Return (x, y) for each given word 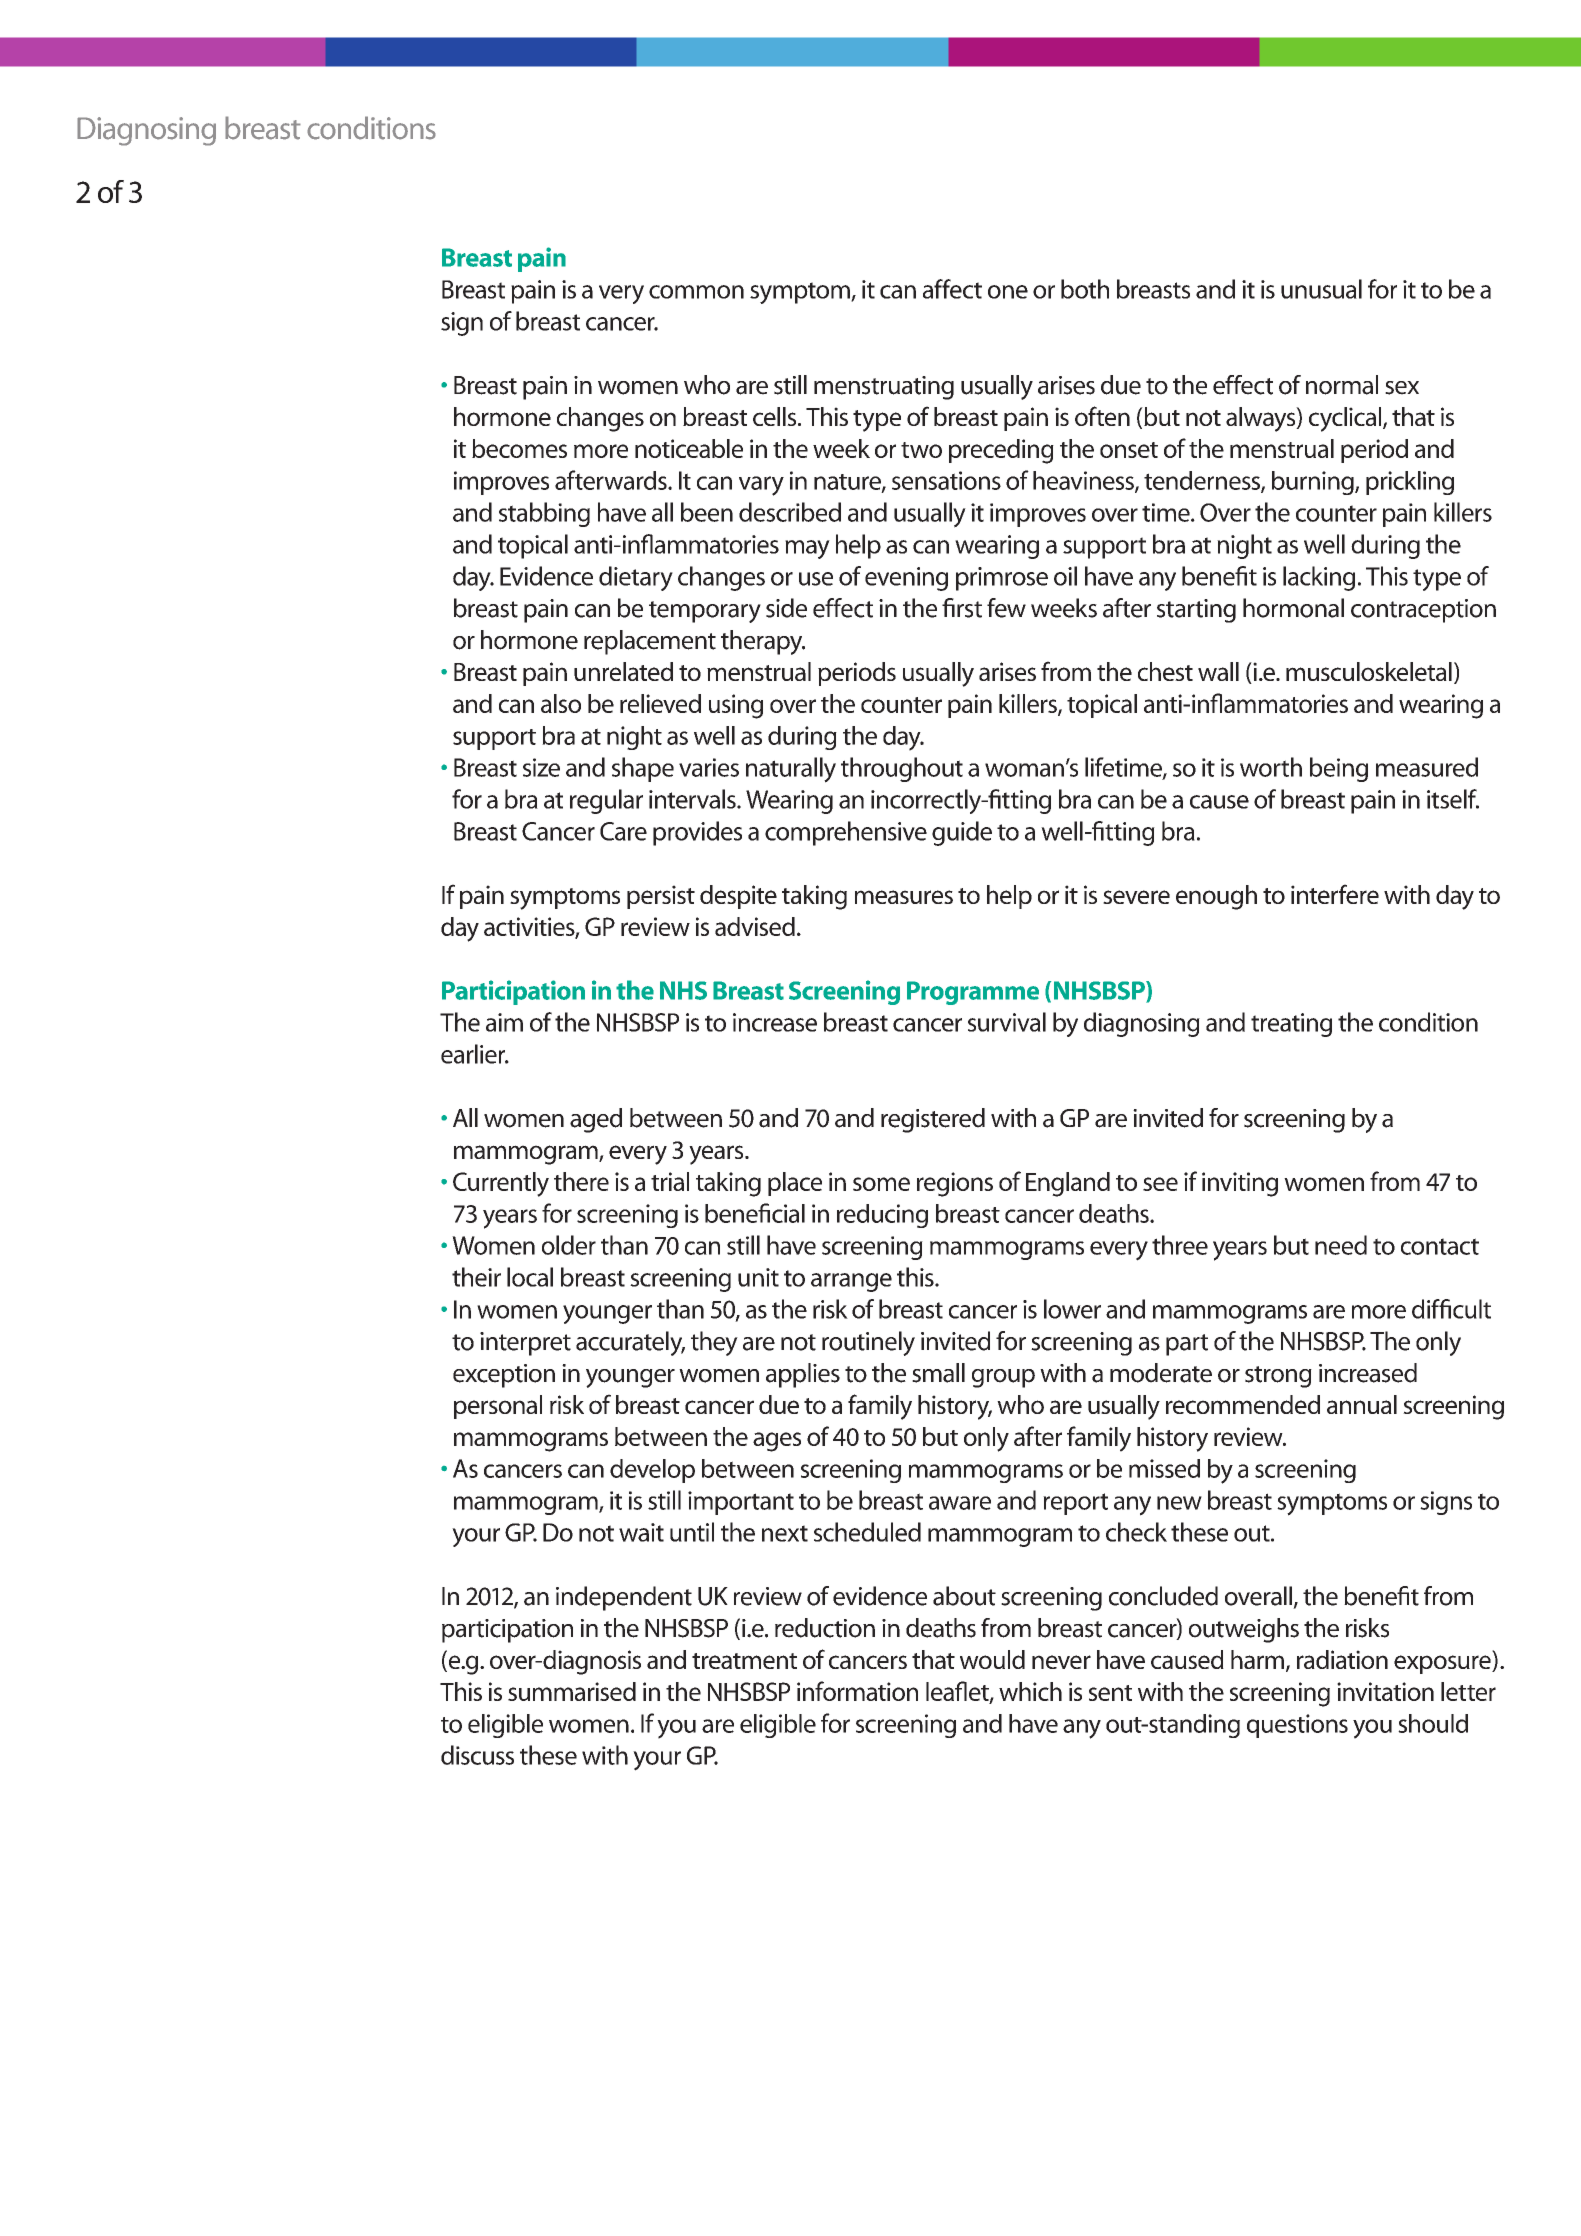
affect (952, 289)
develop (652, 1471)
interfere (1335, 894)
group (1003, 1378)
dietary (636, 578)
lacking (1319, 578)
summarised (572, 1691)
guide (962, 833)
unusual (1321, 289)
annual (1362, 1404)
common (696, 292)
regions (955, 1184)
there (581, 1181)
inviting (1240, 1184)
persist (661, 897)
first (962, 608)
